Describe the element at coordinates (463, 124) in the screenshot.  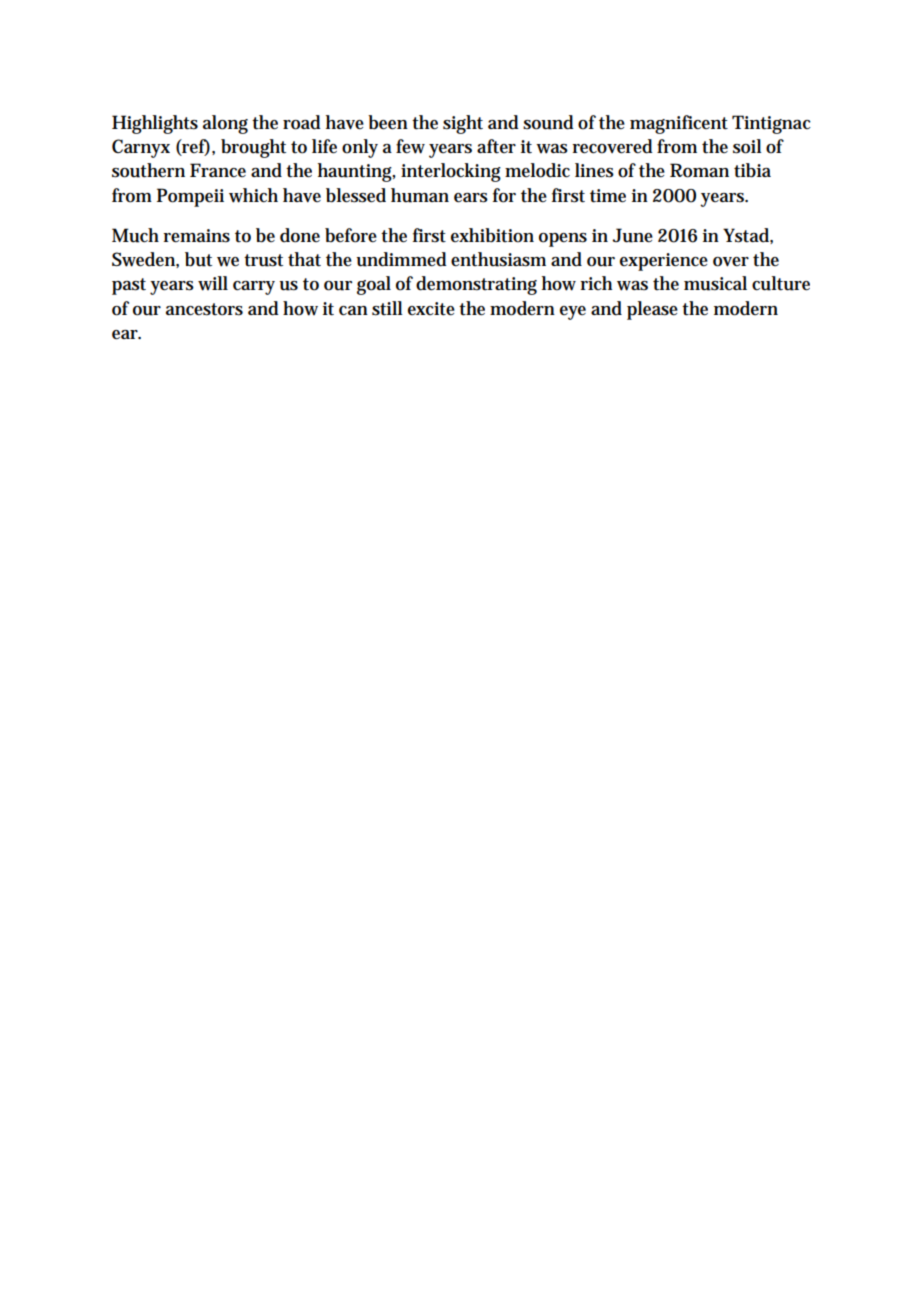
I see `sight` at that location.
